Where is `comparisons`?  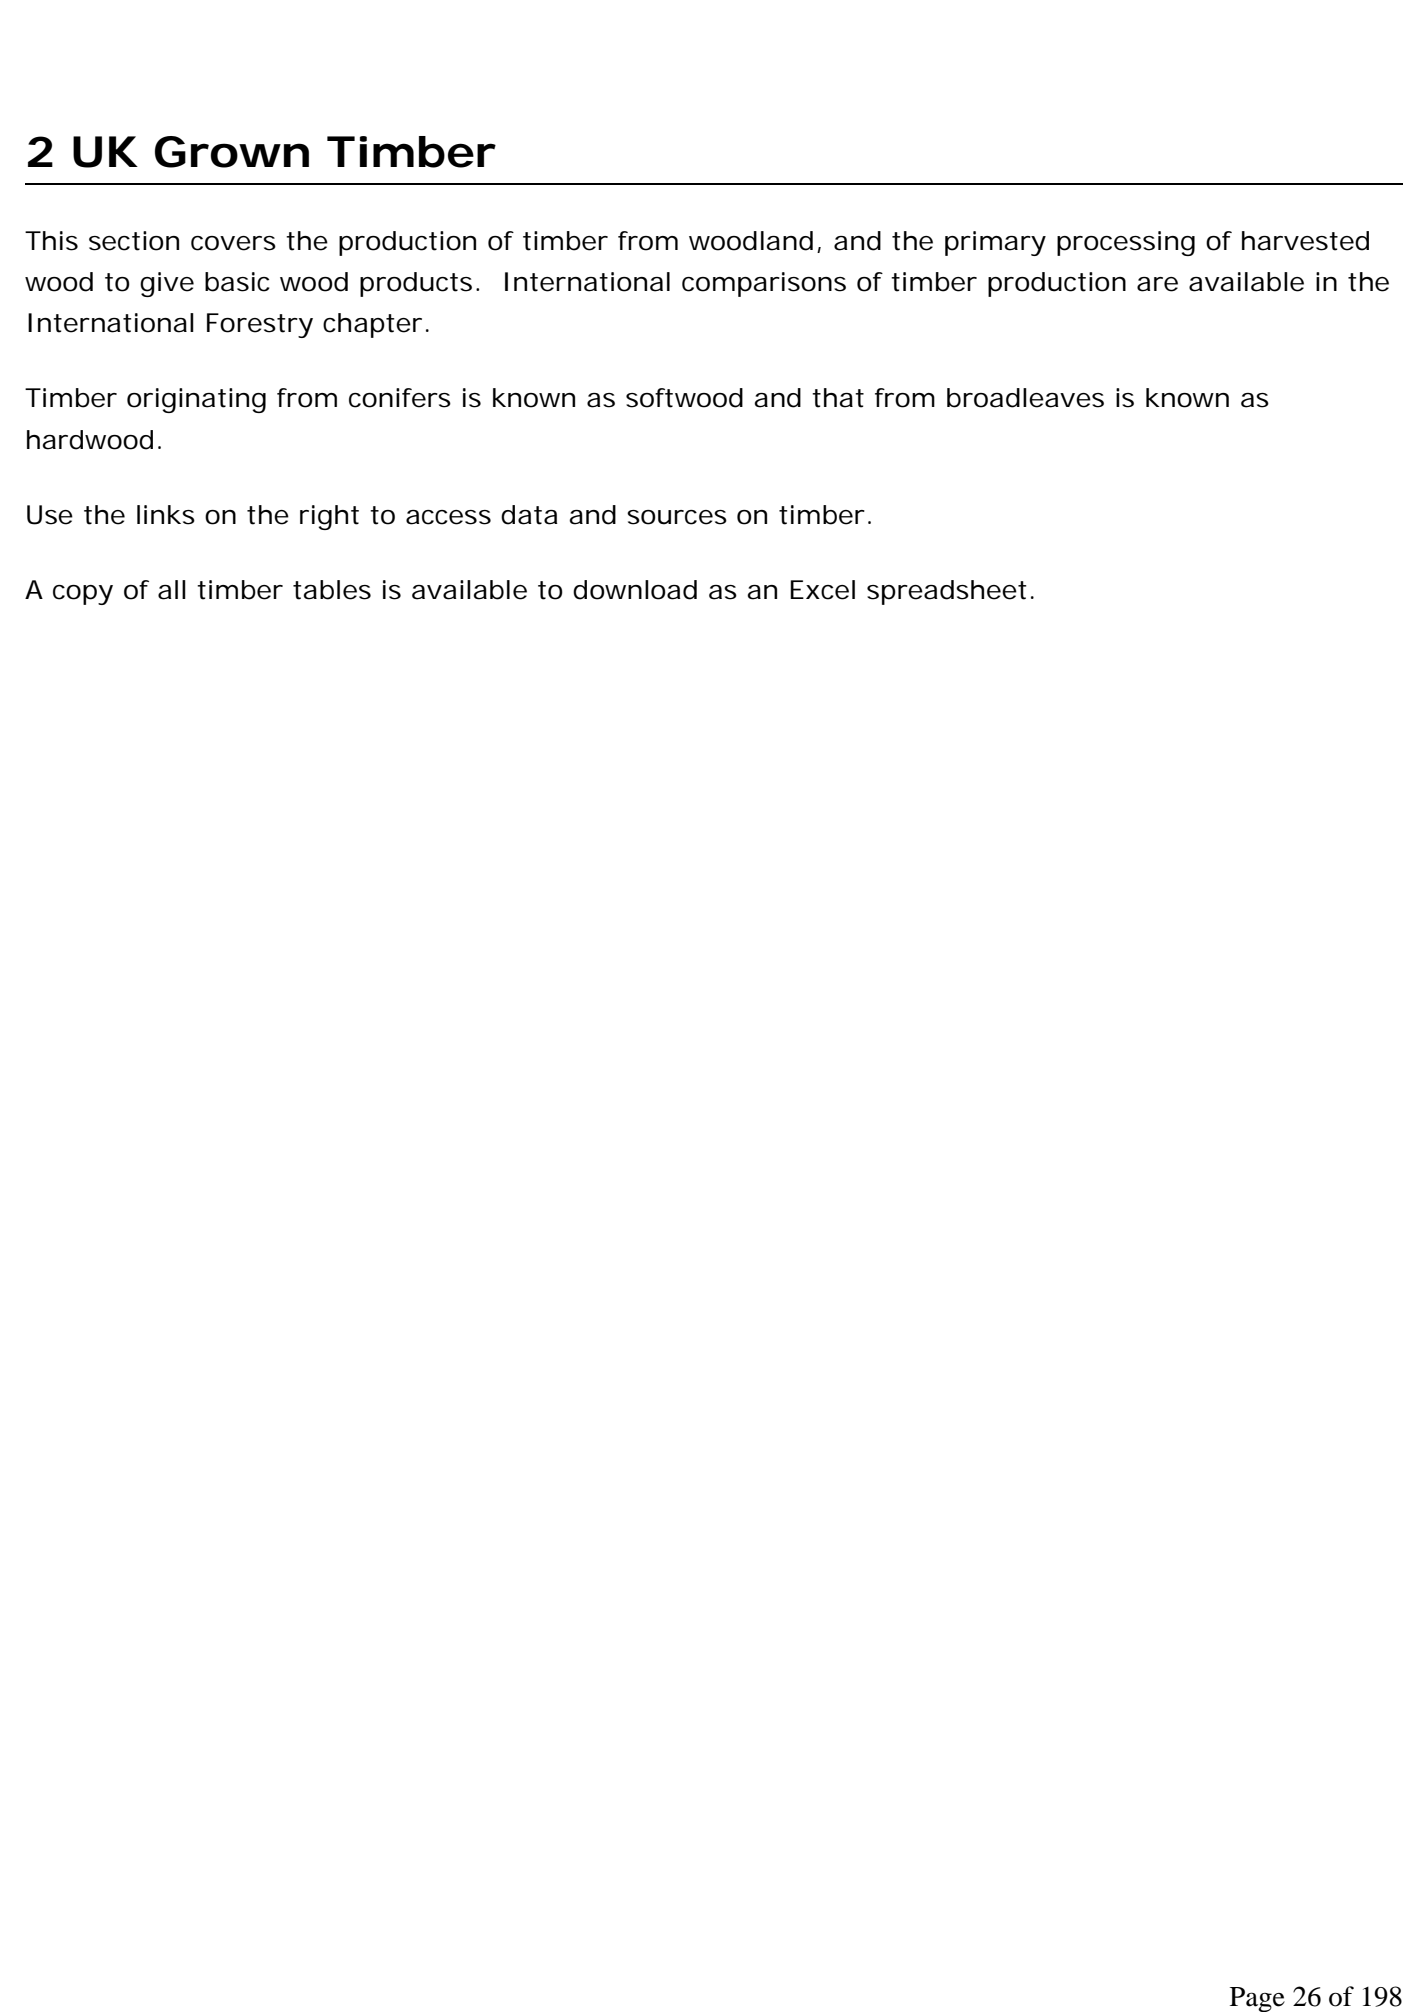 comparisons is located at coordinates (764, 284).
